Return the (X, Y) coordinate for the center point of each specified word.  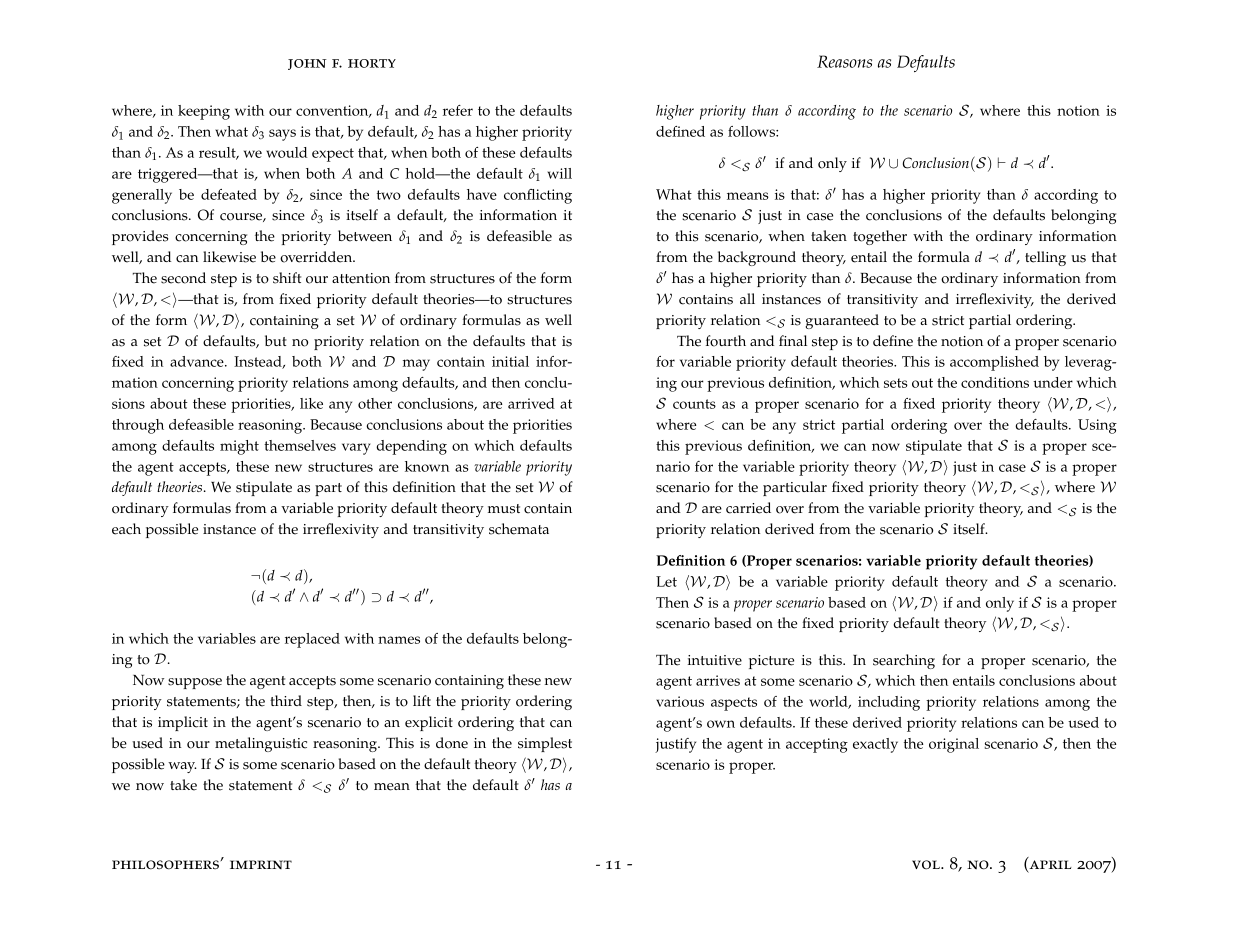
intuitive (715, 660)
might (239, 447)
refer (458, 110)
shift (287, 278)
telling (1045, 258)
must (504, 509)
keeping (204, 112)
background (757, 258)
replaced (312, 640)
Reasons (844, 61)
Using (1097, 426)
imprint (261, 864)
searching (904, 661)
